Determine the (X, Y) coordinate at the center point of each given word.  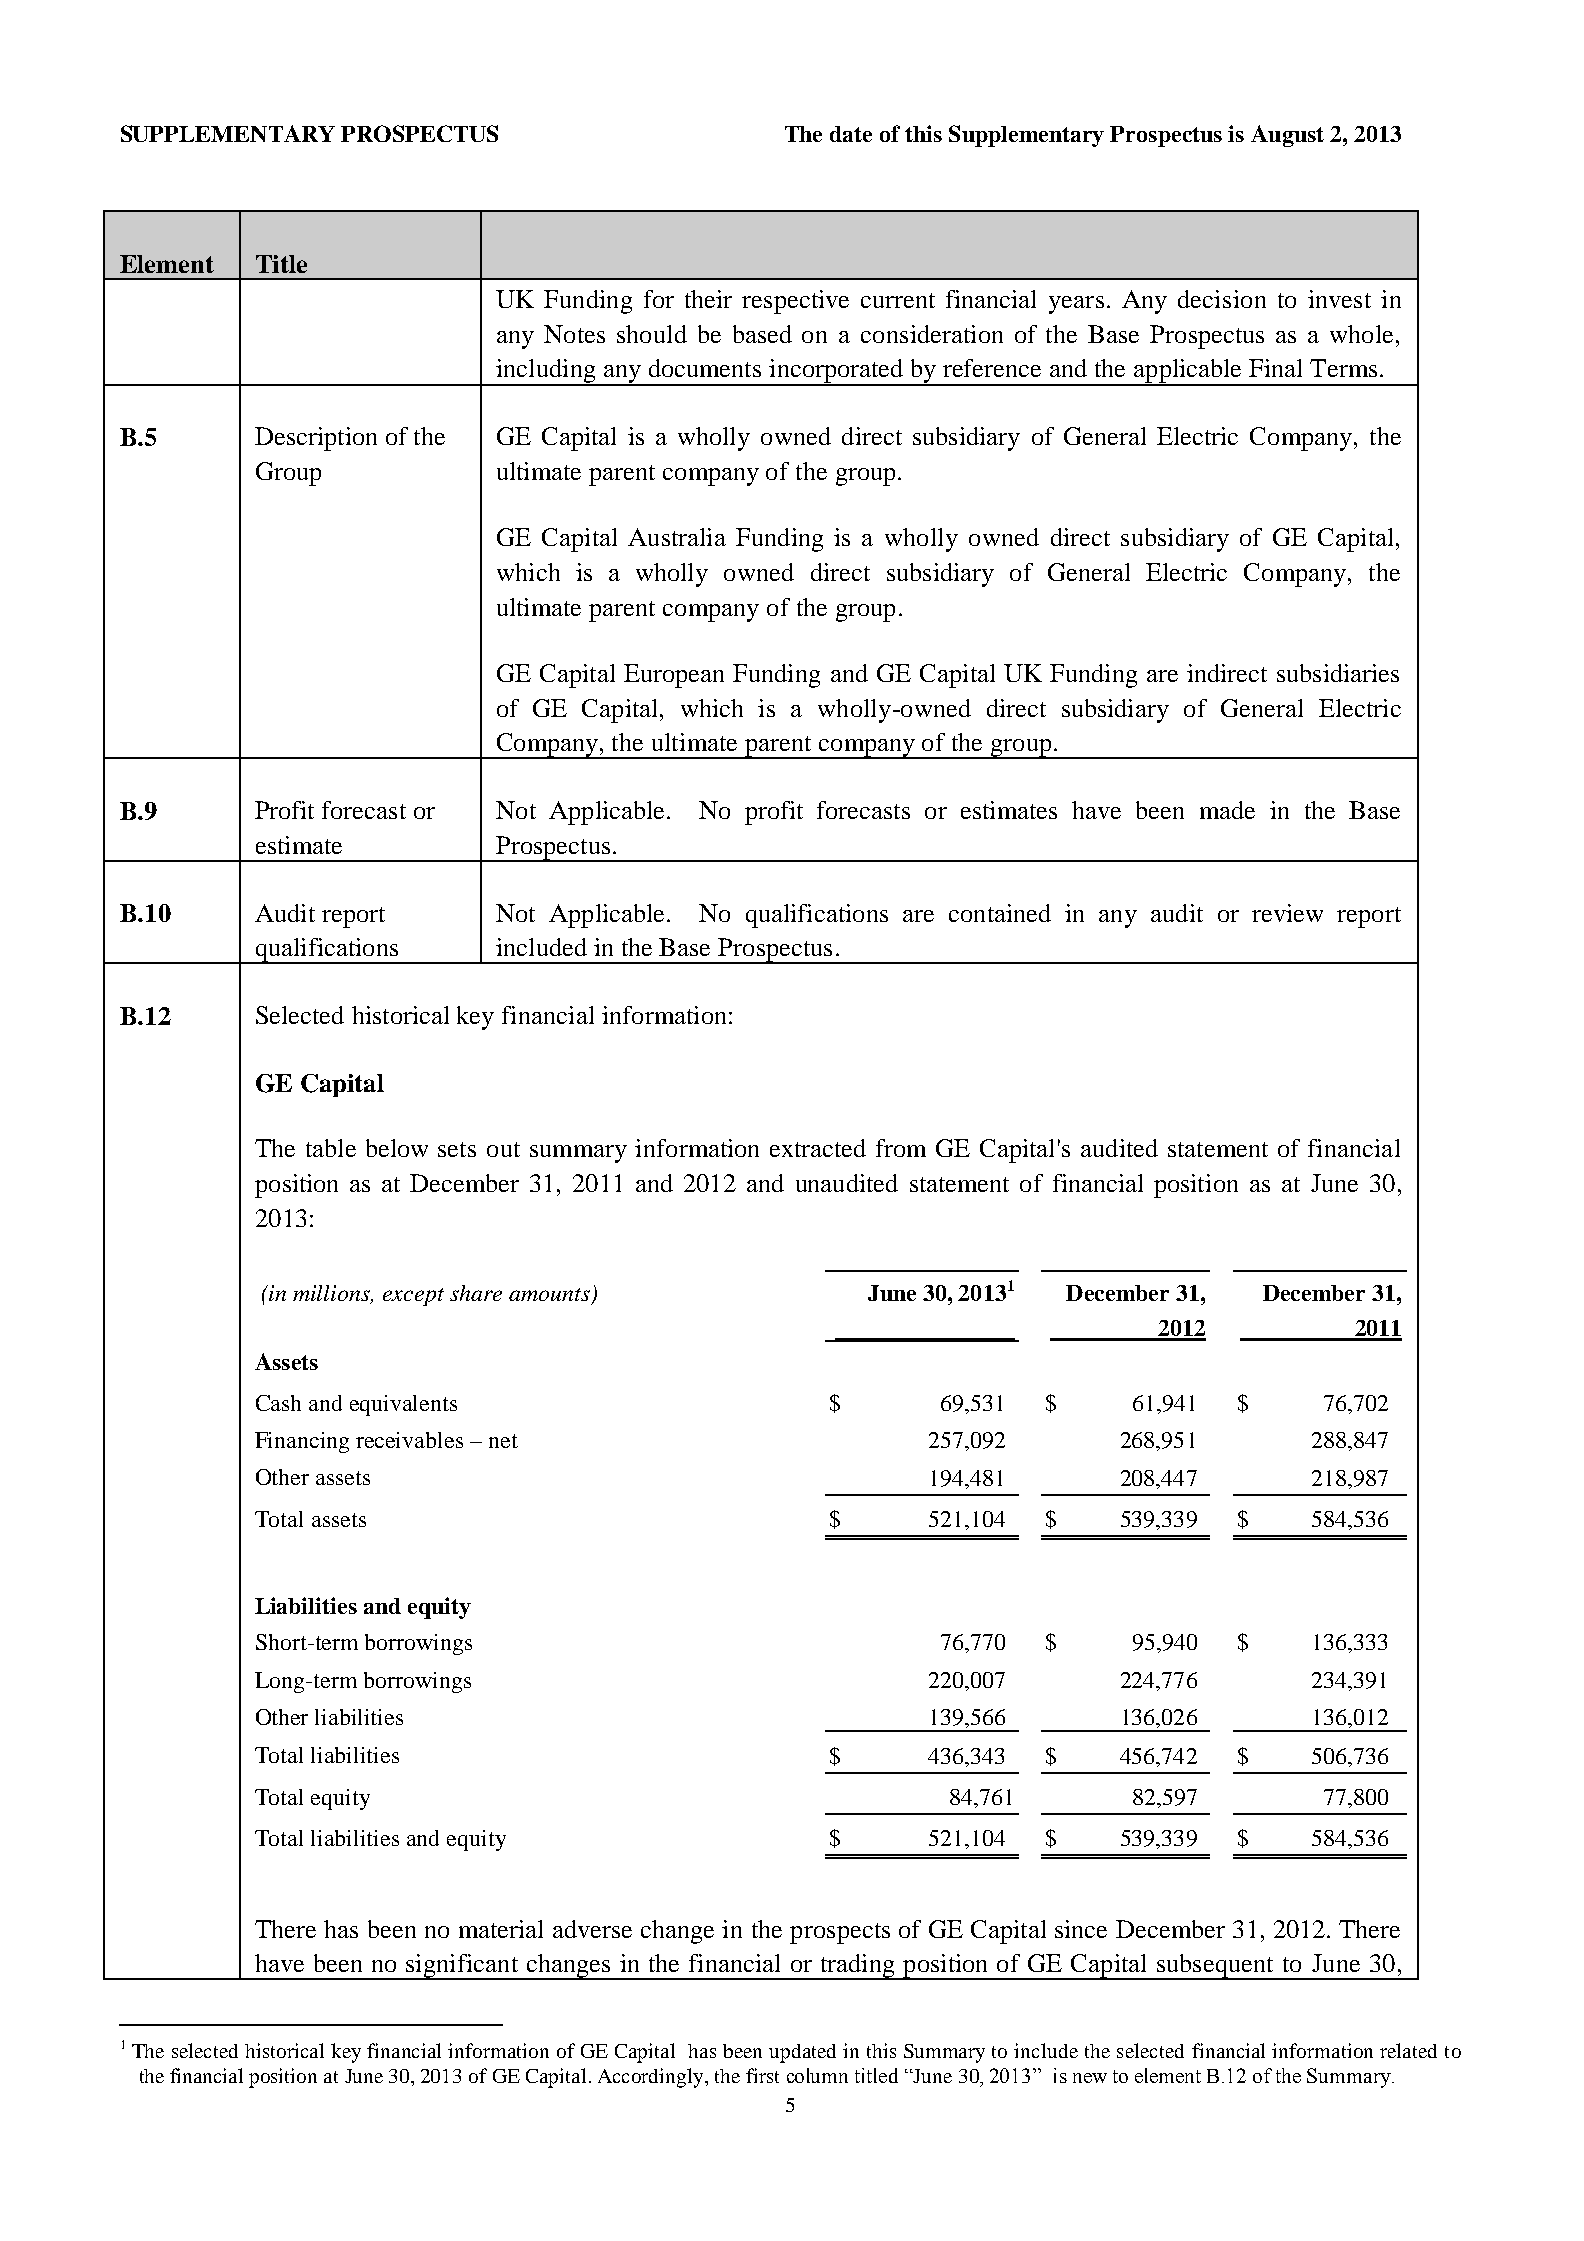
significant (463, 1967)
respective (795, 302)
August (1287, 136)
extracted (818, 1148)
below (397, 1148)
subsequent (1215, 1967)
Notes (574, 334)
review (1287, 913)
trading (857, 1967)
